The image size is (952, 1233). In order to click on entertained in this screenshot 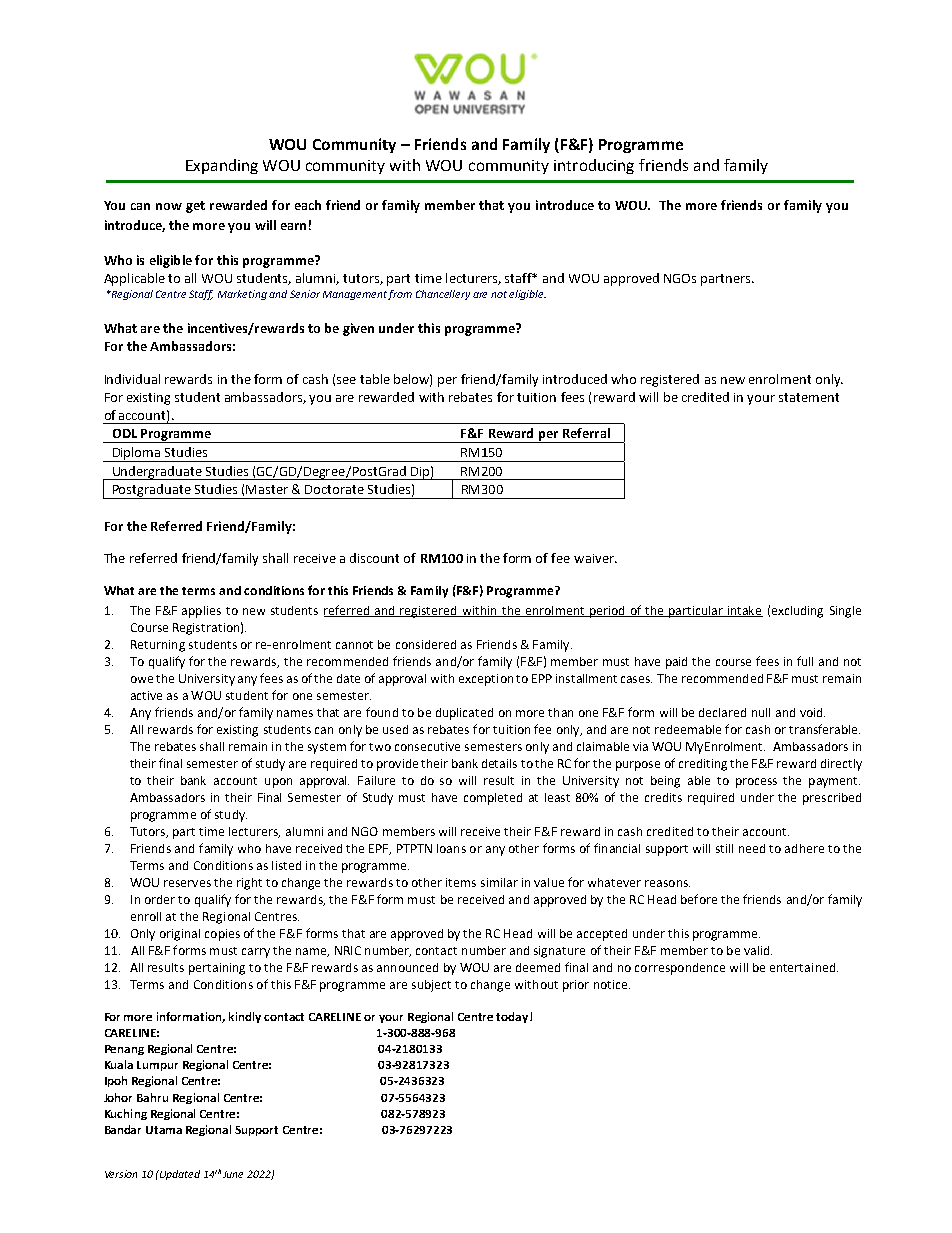, I will do `click(802, 967)`.
